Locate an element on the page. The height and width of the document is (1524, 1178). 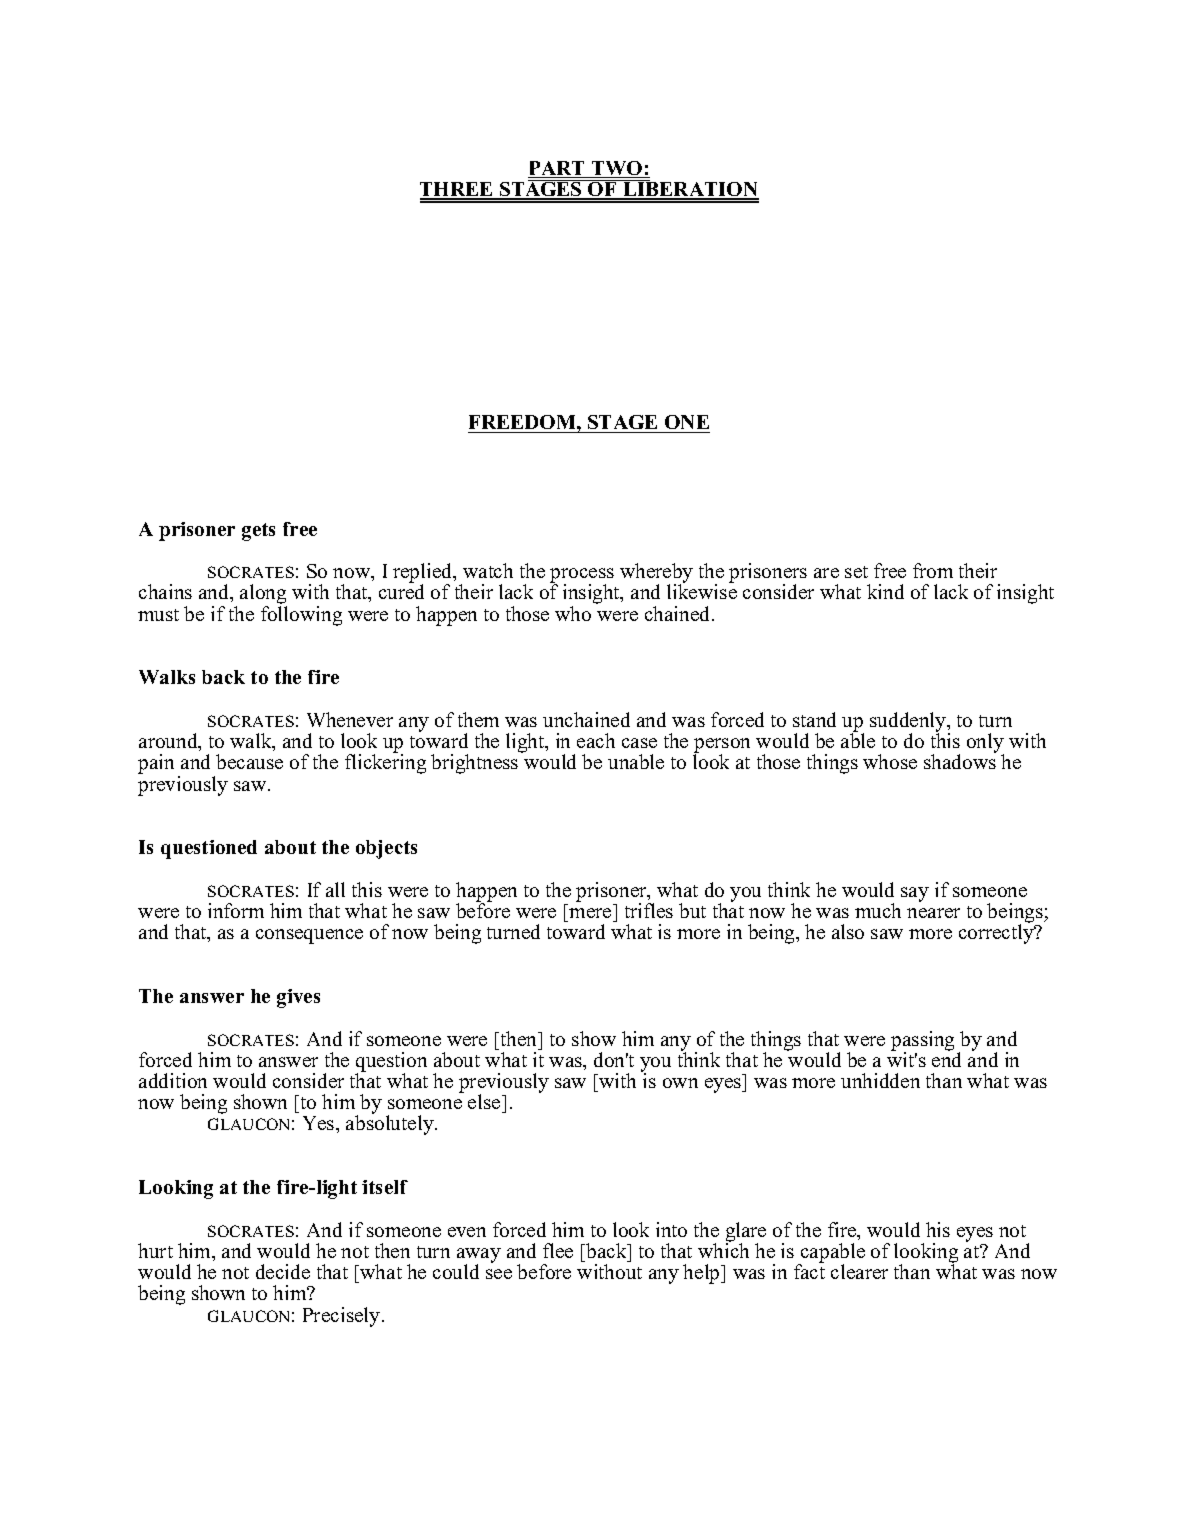
flee is located at coordinates (558, 1250).
